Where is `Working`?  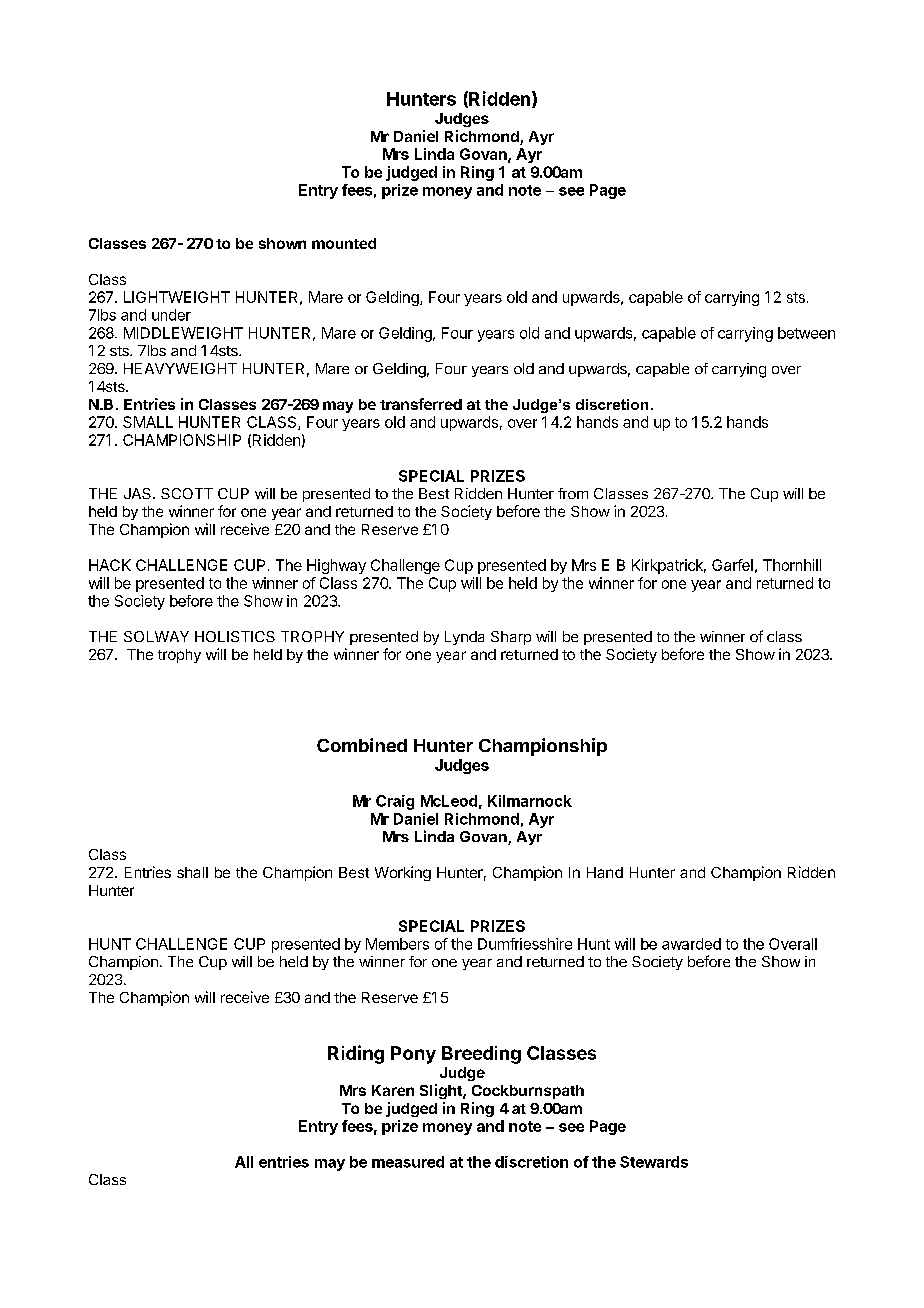
Working is located at coordinates (403, 873).
